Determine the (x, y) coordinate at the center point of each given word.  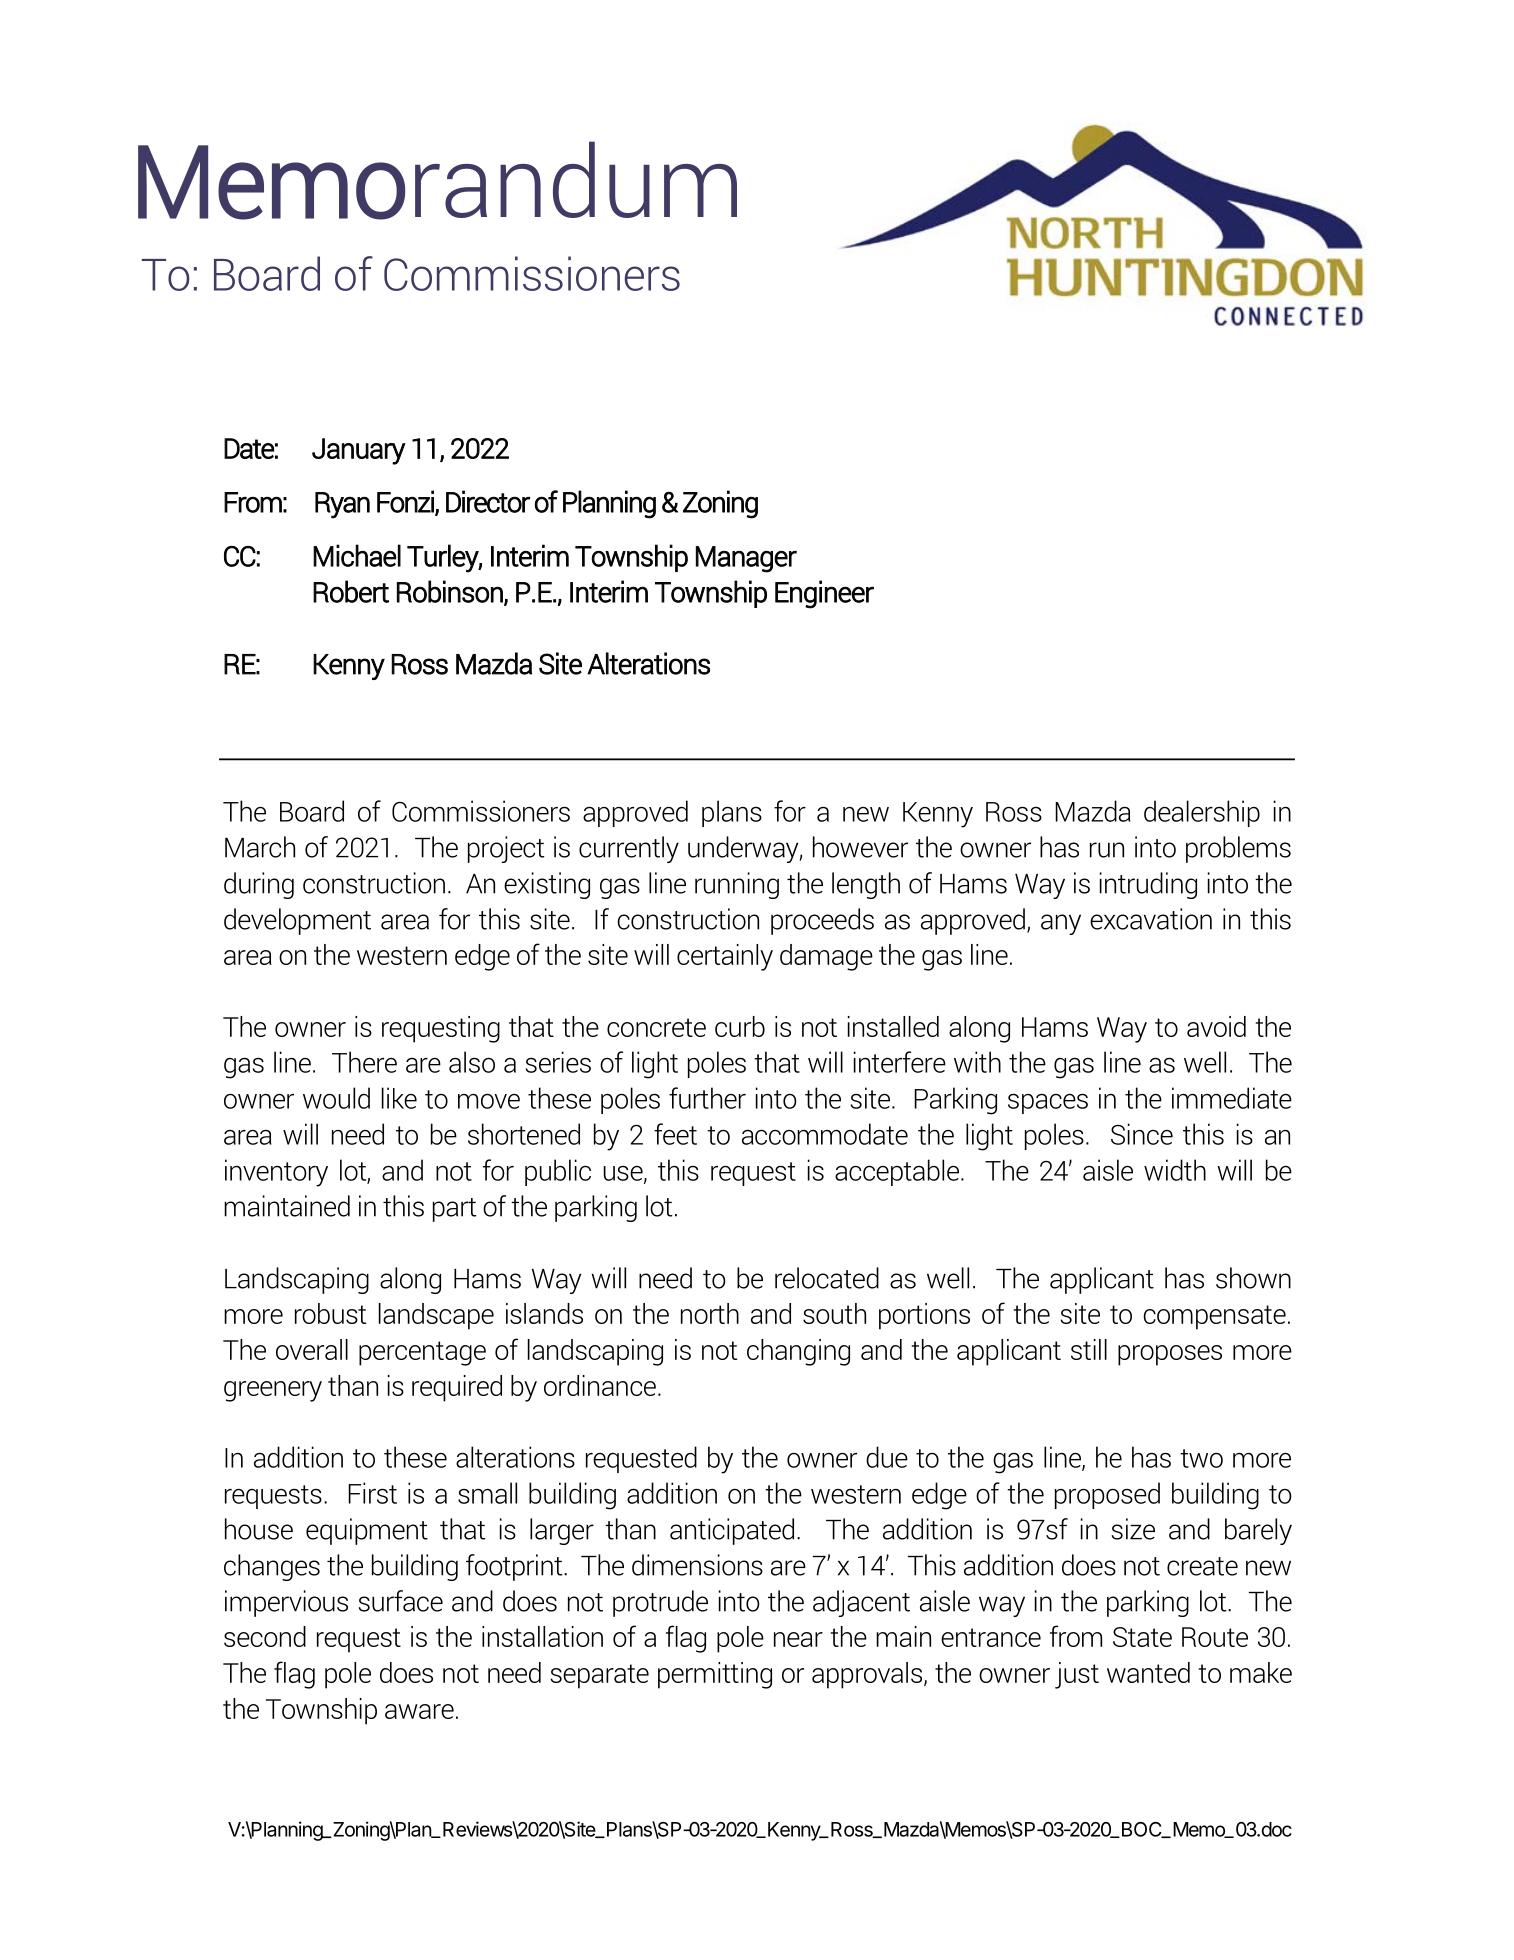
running (737, 885)
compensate (1214, 1317)
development (297, 921)
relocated (827, 1278)
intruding (1148, 885)
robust (330, 1313)
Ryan (342, 505)
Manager (746, 559)
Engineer (824, 594)
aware (419, 1711)
